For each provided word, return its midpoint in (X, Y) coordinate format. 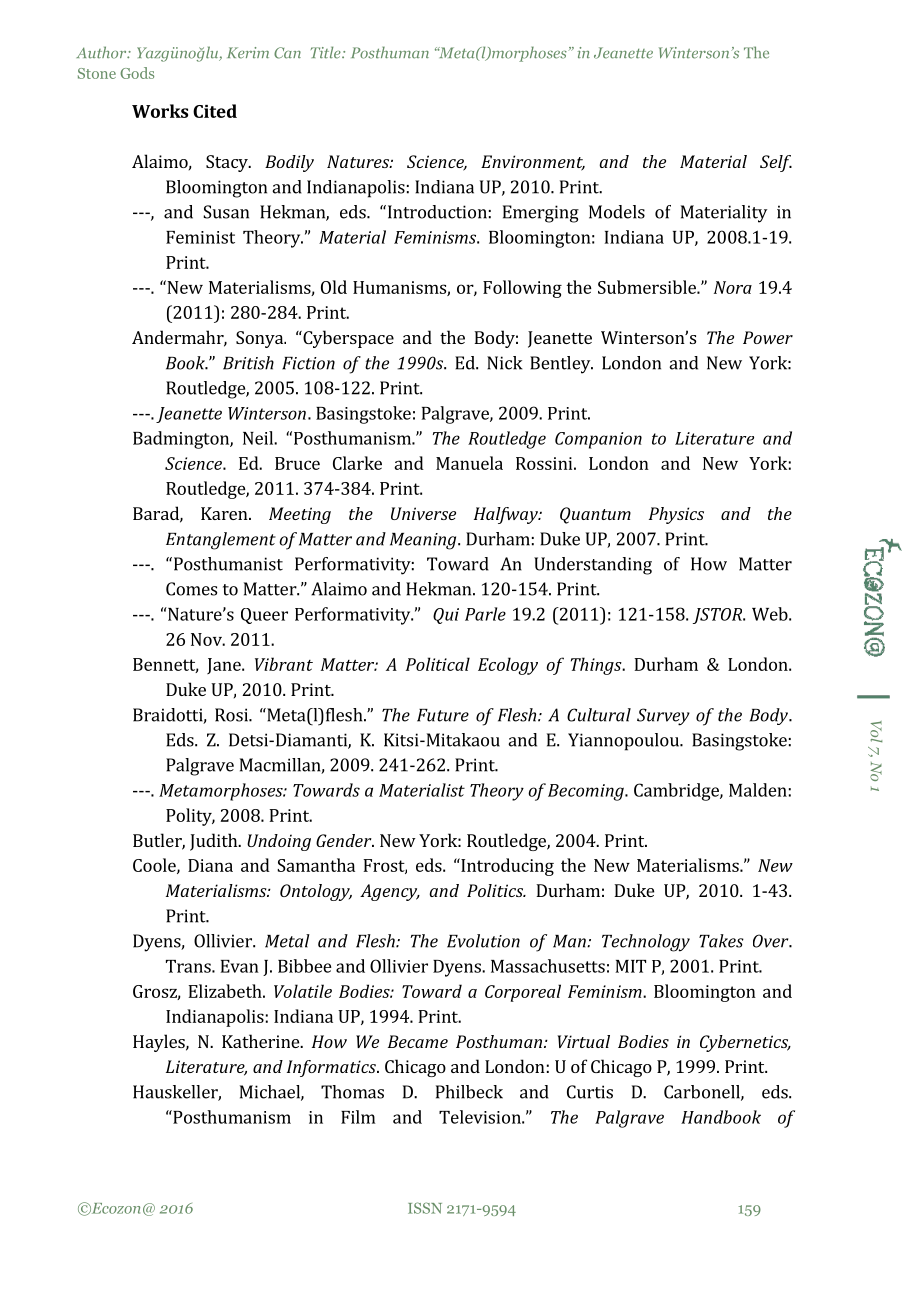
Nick (504, 363)
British (248, 363)
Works (160, 111)
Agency (390, 892)
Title (327, 52)
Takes (721, 941)
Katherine (261, 1041)
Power (768, 337)
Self (776, 163)
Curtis (590, 1092)
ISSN (425, 1208)
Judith (215, 842)
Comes (191, 589)
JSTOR (719, 616)
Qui (446, 616)
